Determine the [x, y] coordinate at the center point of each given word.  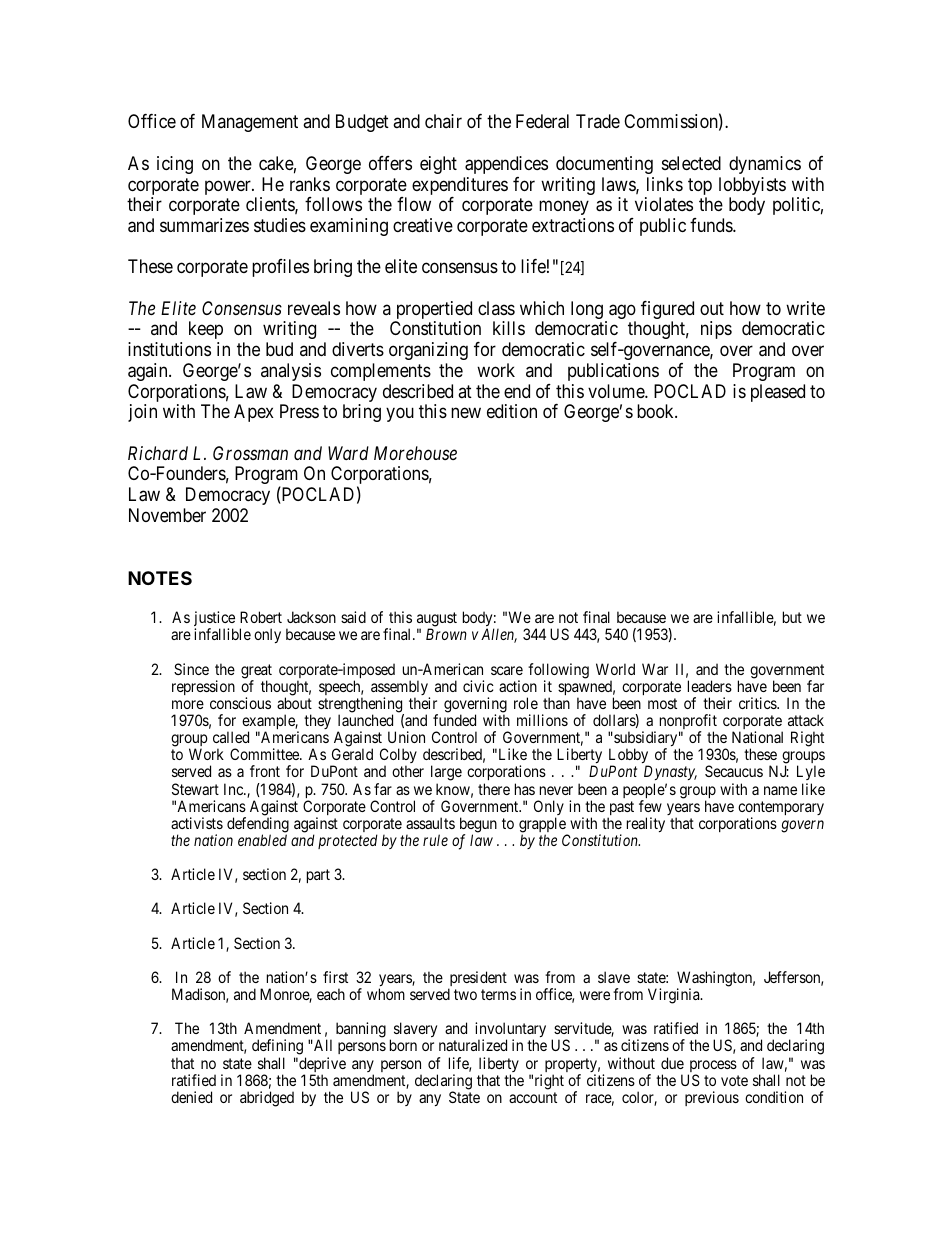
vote [734, 1080]
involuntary [510, 1031]
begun [478, 826]
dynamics [765, 165]
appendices [506, 165]
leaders [710, 686]
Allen [499, 635]
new [466, 413]
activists [197, 823]
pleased [778, 393]
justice [214, 620]
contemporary [781, 809]
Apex [254, 413]
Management [250, 123]
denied [191, 1097]
